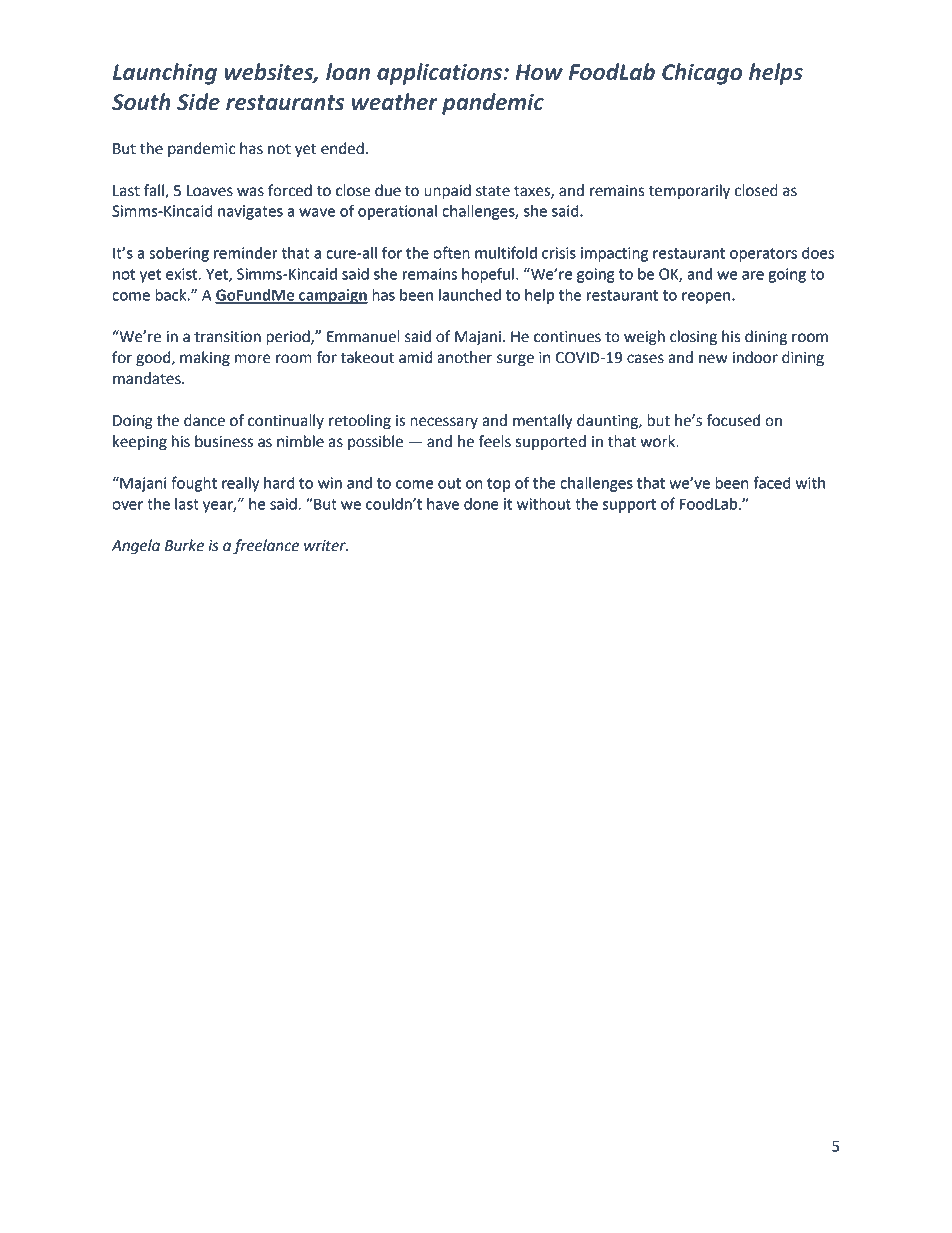  I want to click on Side, so click(198, 102).
